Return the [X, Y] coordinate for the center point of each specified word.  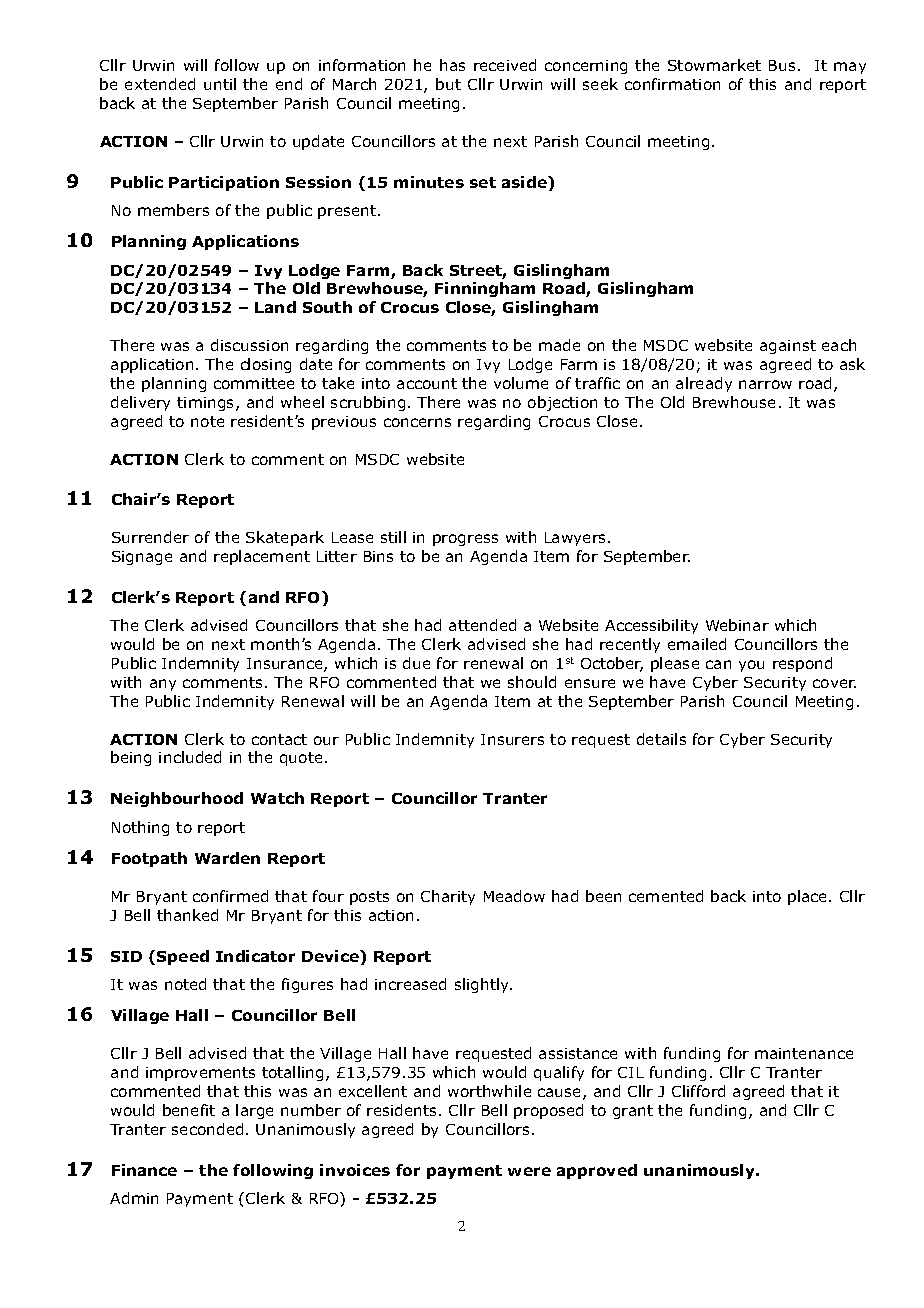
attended [482, 625]
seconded [207, 1129]
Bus [782, 65]
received [505, 65]
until [220, 84]
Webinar [737, 625]
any [163, 685]
